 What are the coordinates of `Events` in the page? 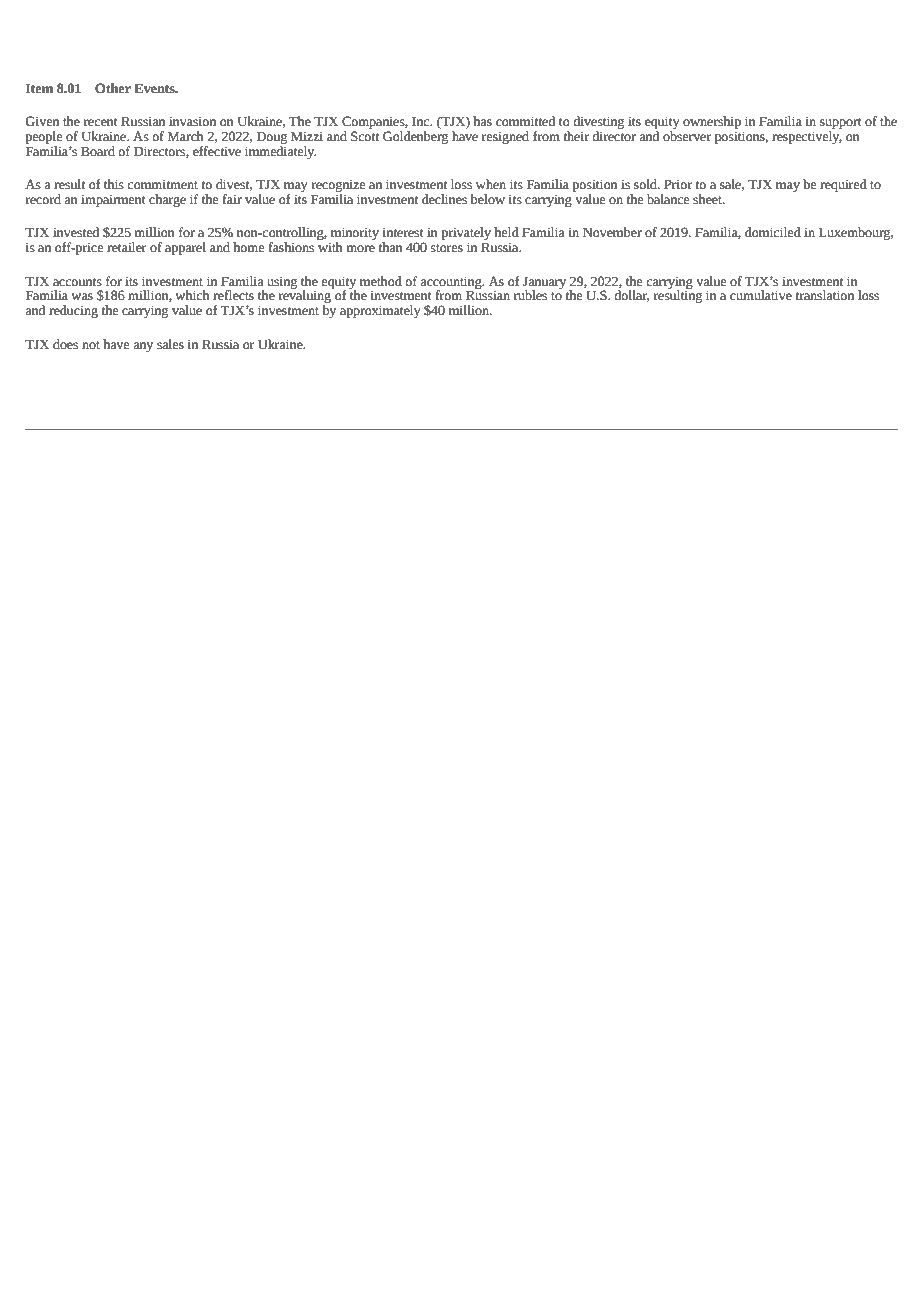 It's located at (155, 88).
